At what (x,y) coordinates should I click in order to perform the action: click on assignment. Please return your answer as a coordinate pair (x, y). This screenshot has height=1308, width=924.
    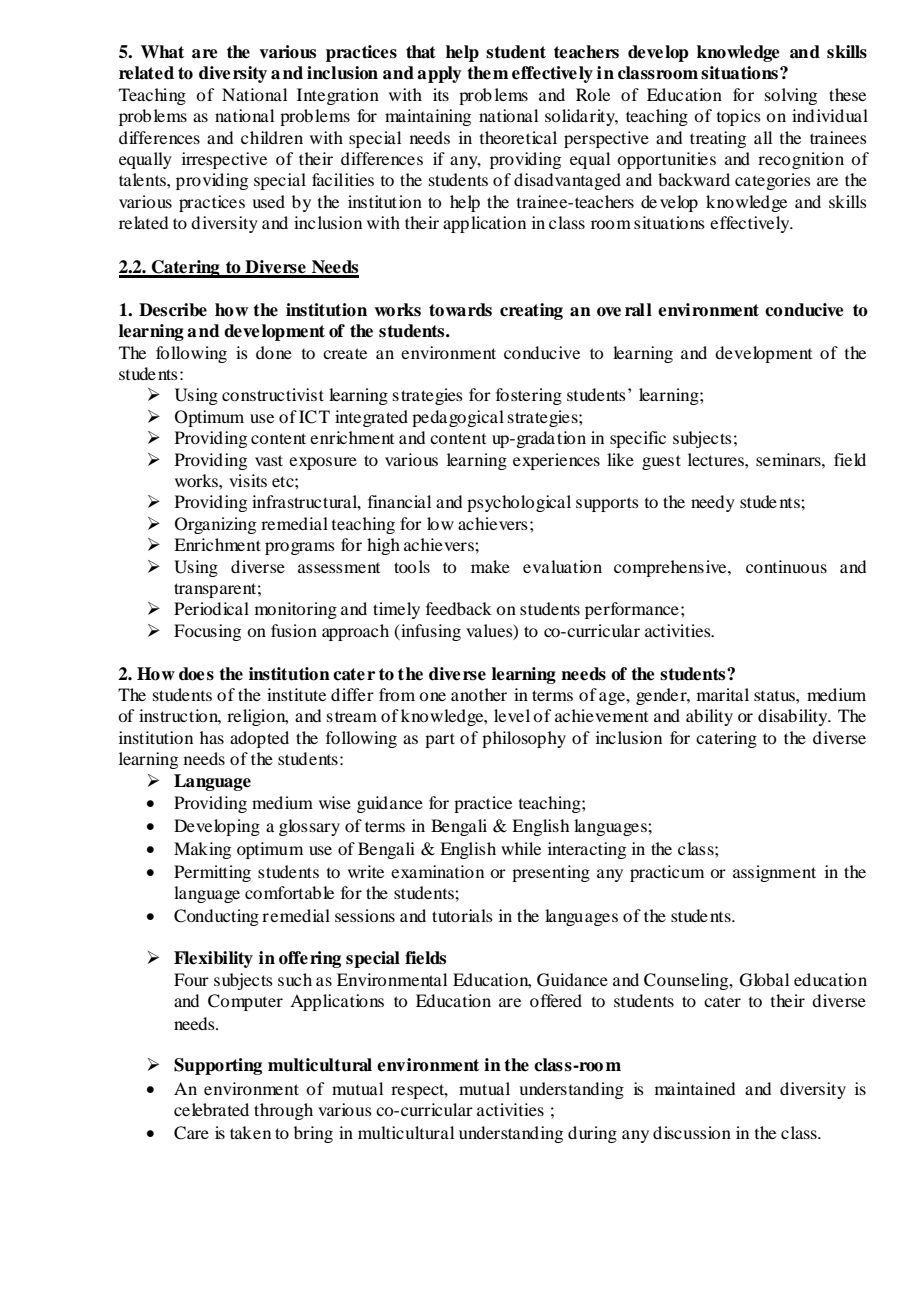
    Looking at the image, I should click on (774, 873).
